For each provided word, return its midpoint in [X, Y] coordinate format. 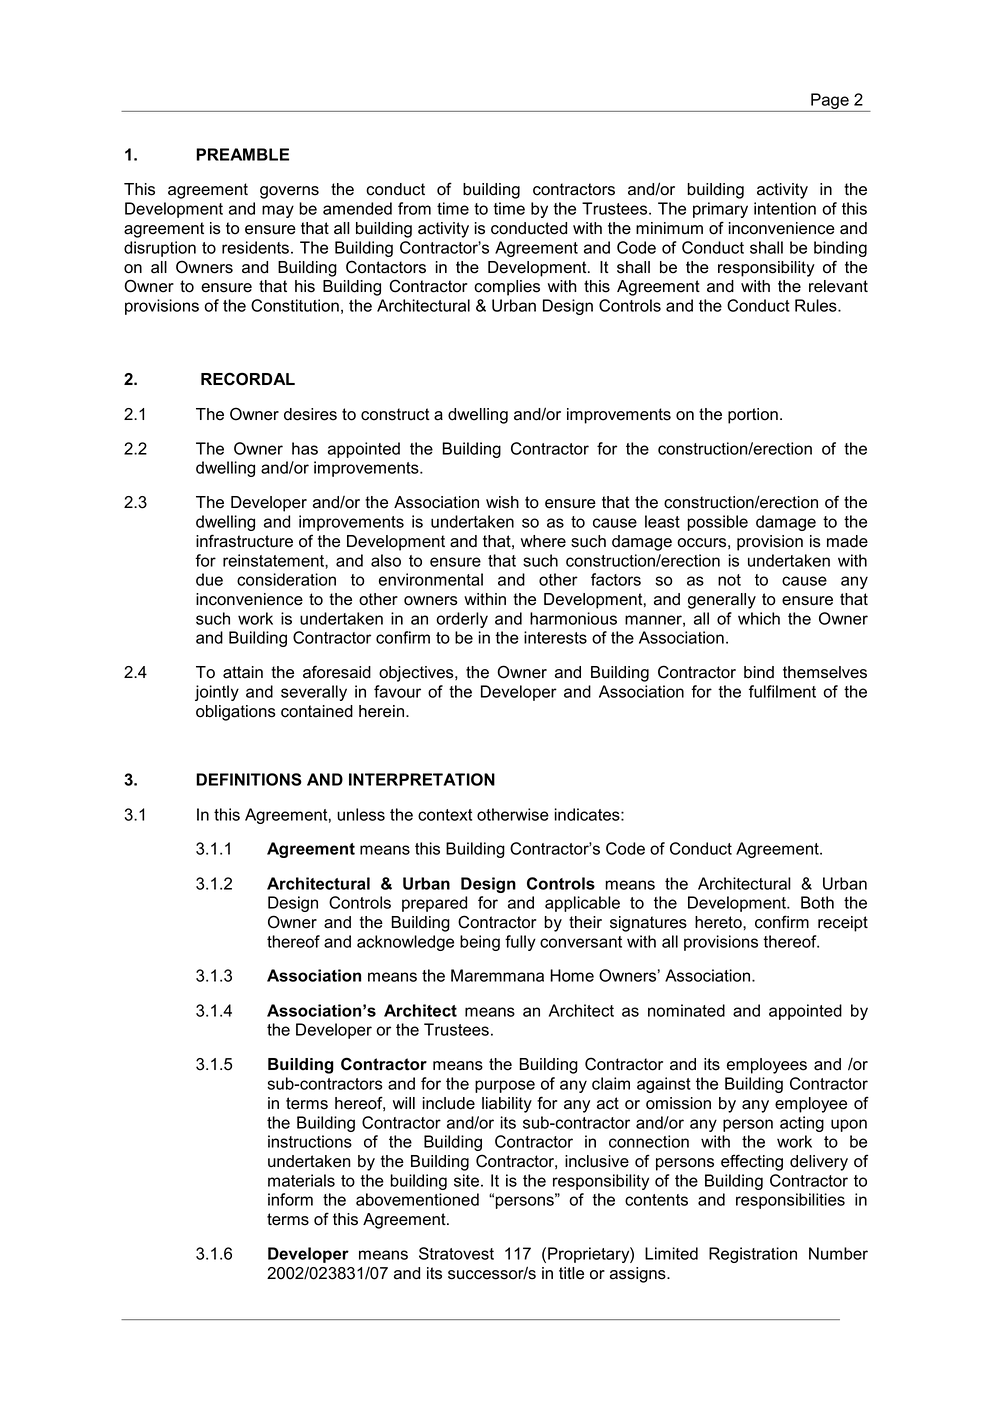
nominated [686, 1010]
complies [507, 288]
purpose [505, 1086]
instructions [310, 1141]
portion [753, 416]
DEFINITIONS [249, 779]
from [414, 208]
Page [830, 102]
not [729, 580]
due [209, 579]
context [445, 815]
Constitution [295, 305]
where [543, 541]
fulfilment [782, 691]
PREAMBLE [242, 154]
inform [290, 1199]
